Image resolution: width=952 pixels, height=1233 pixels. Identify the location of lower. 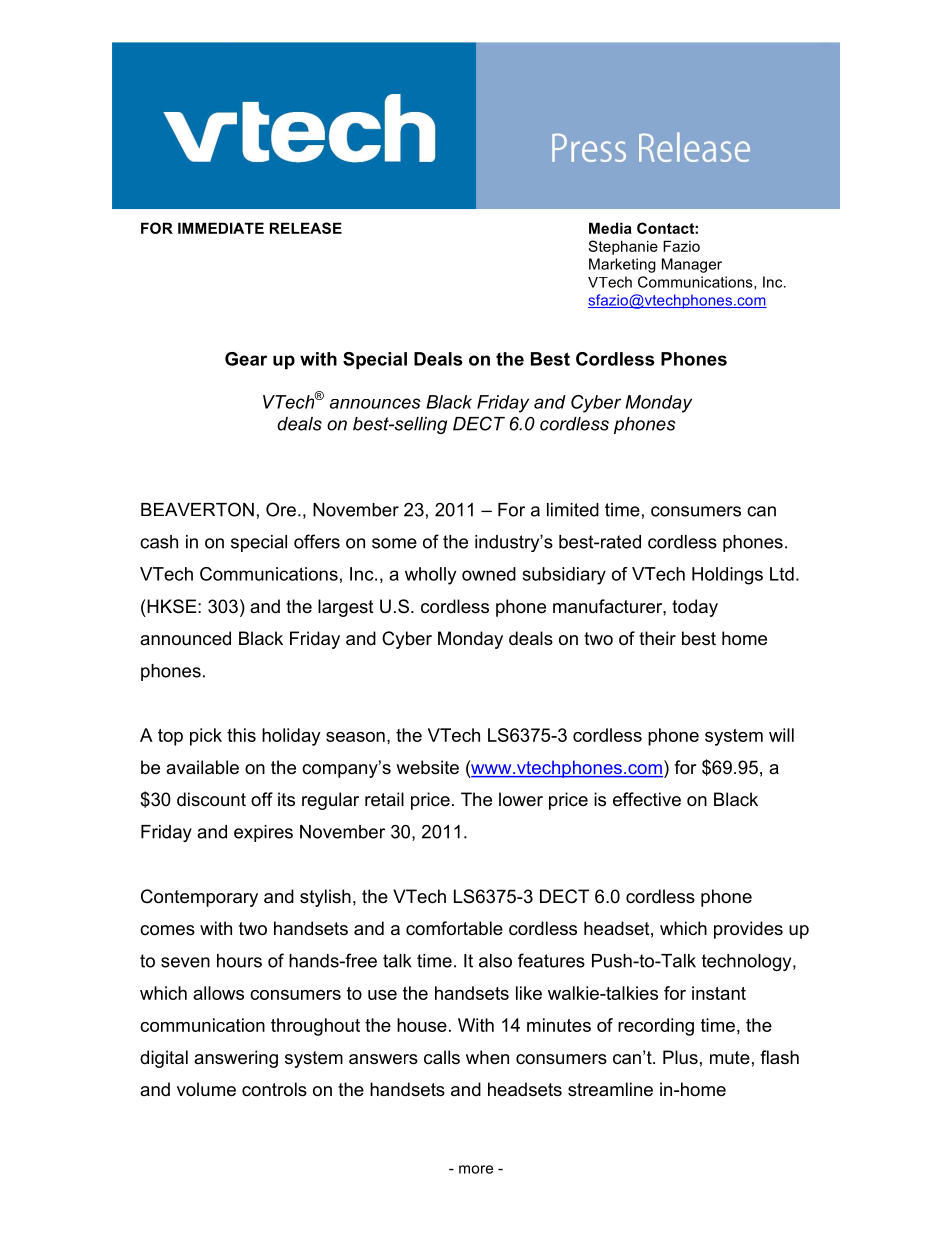
(521, 799).
